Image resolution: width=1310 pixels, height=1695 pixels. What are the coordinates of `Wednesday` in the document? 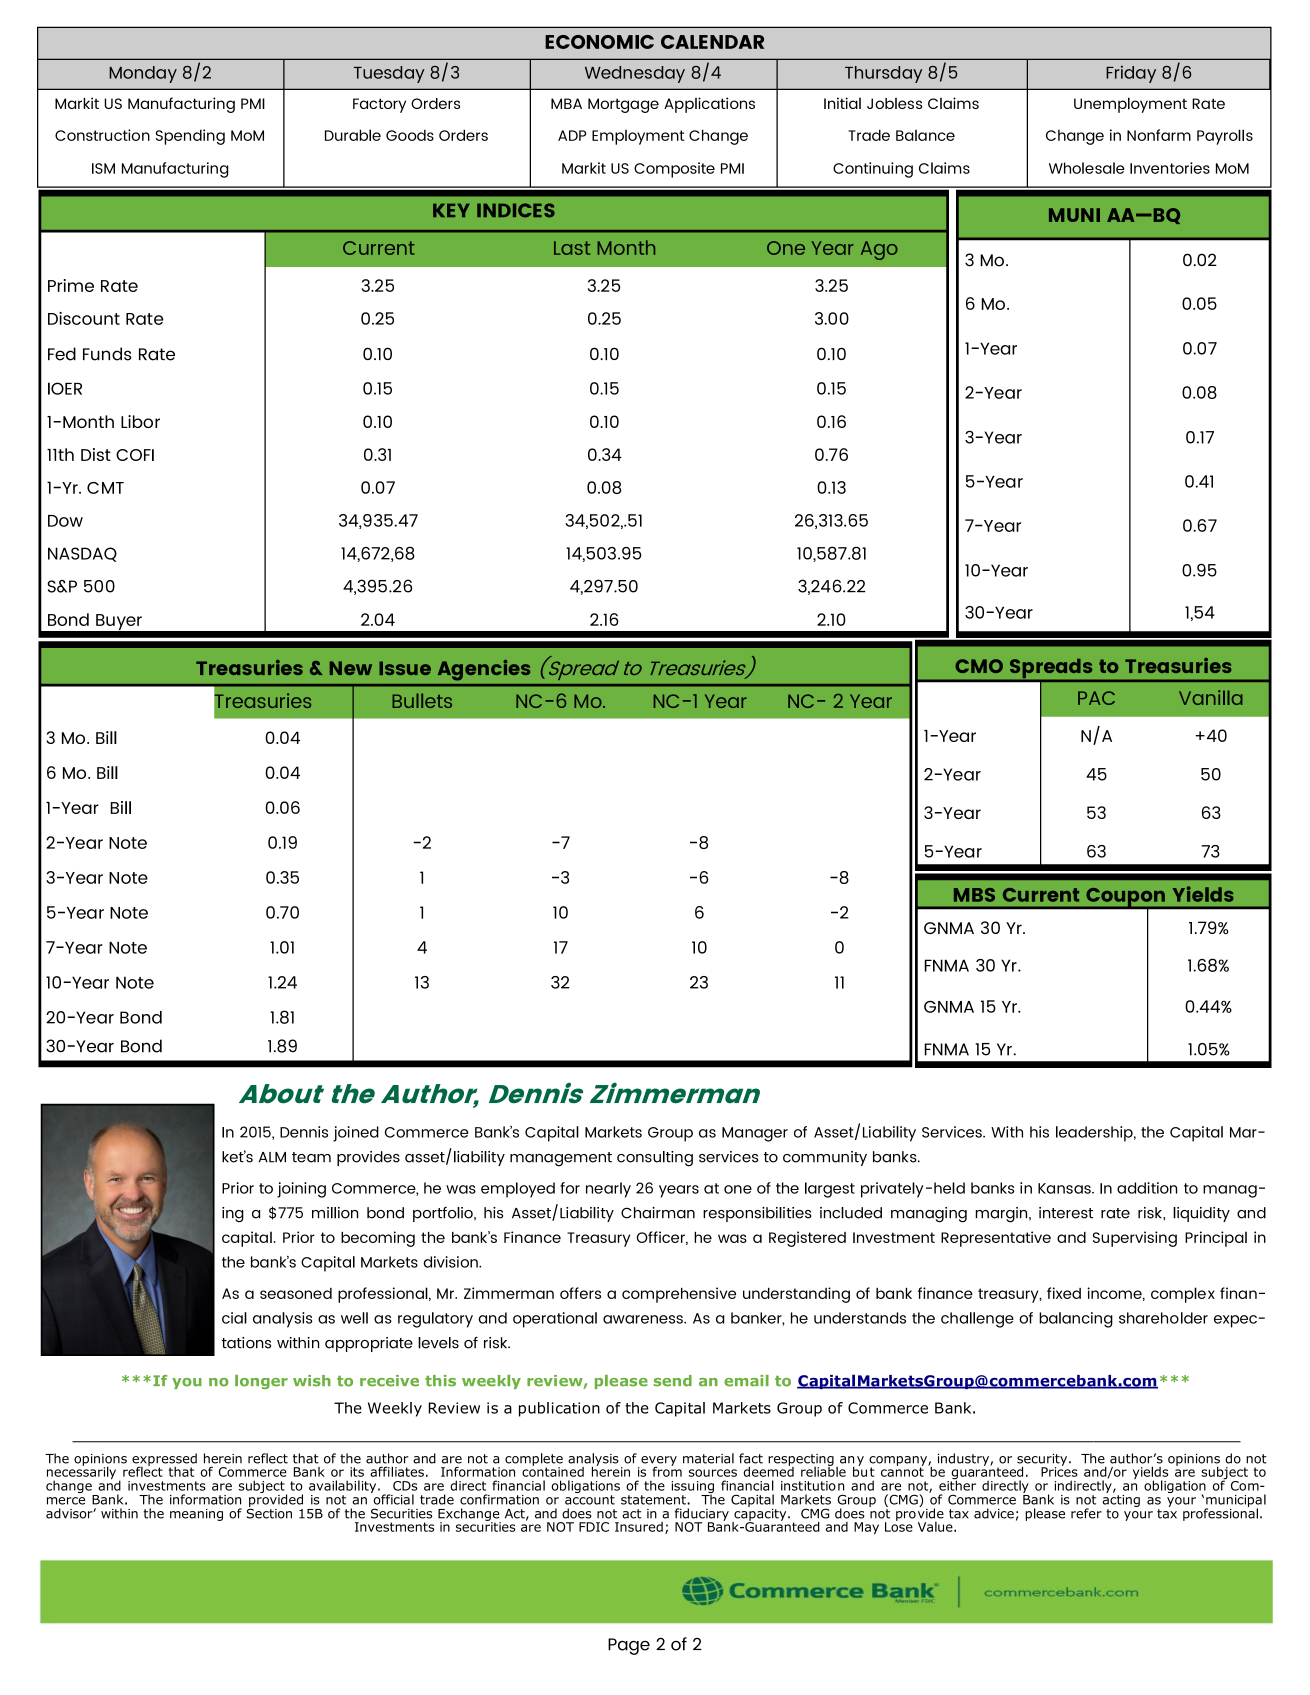 It's located at (635, 74).
